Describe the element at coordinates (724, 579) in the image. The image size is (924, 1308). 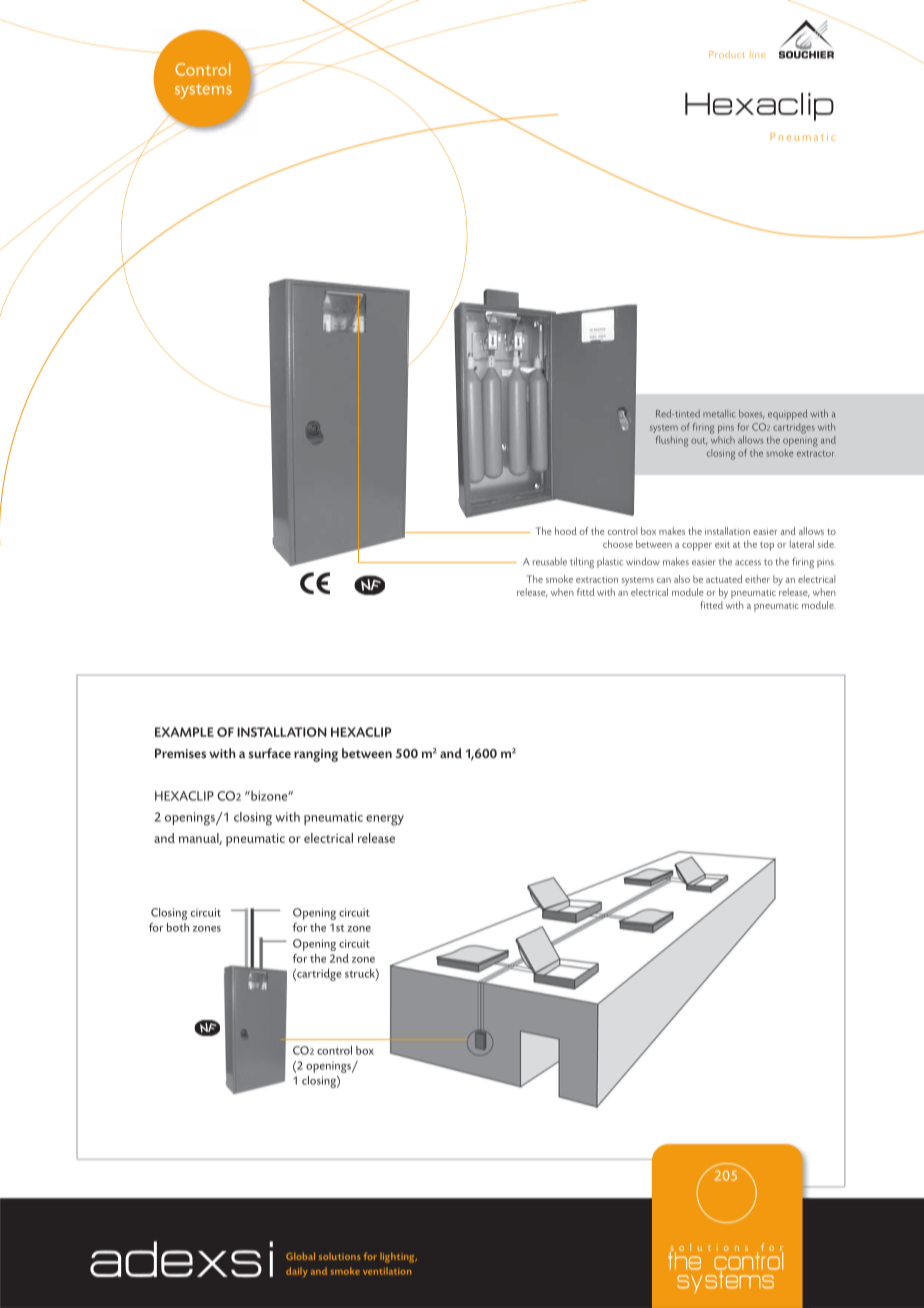
I see `actuated` at that location.
